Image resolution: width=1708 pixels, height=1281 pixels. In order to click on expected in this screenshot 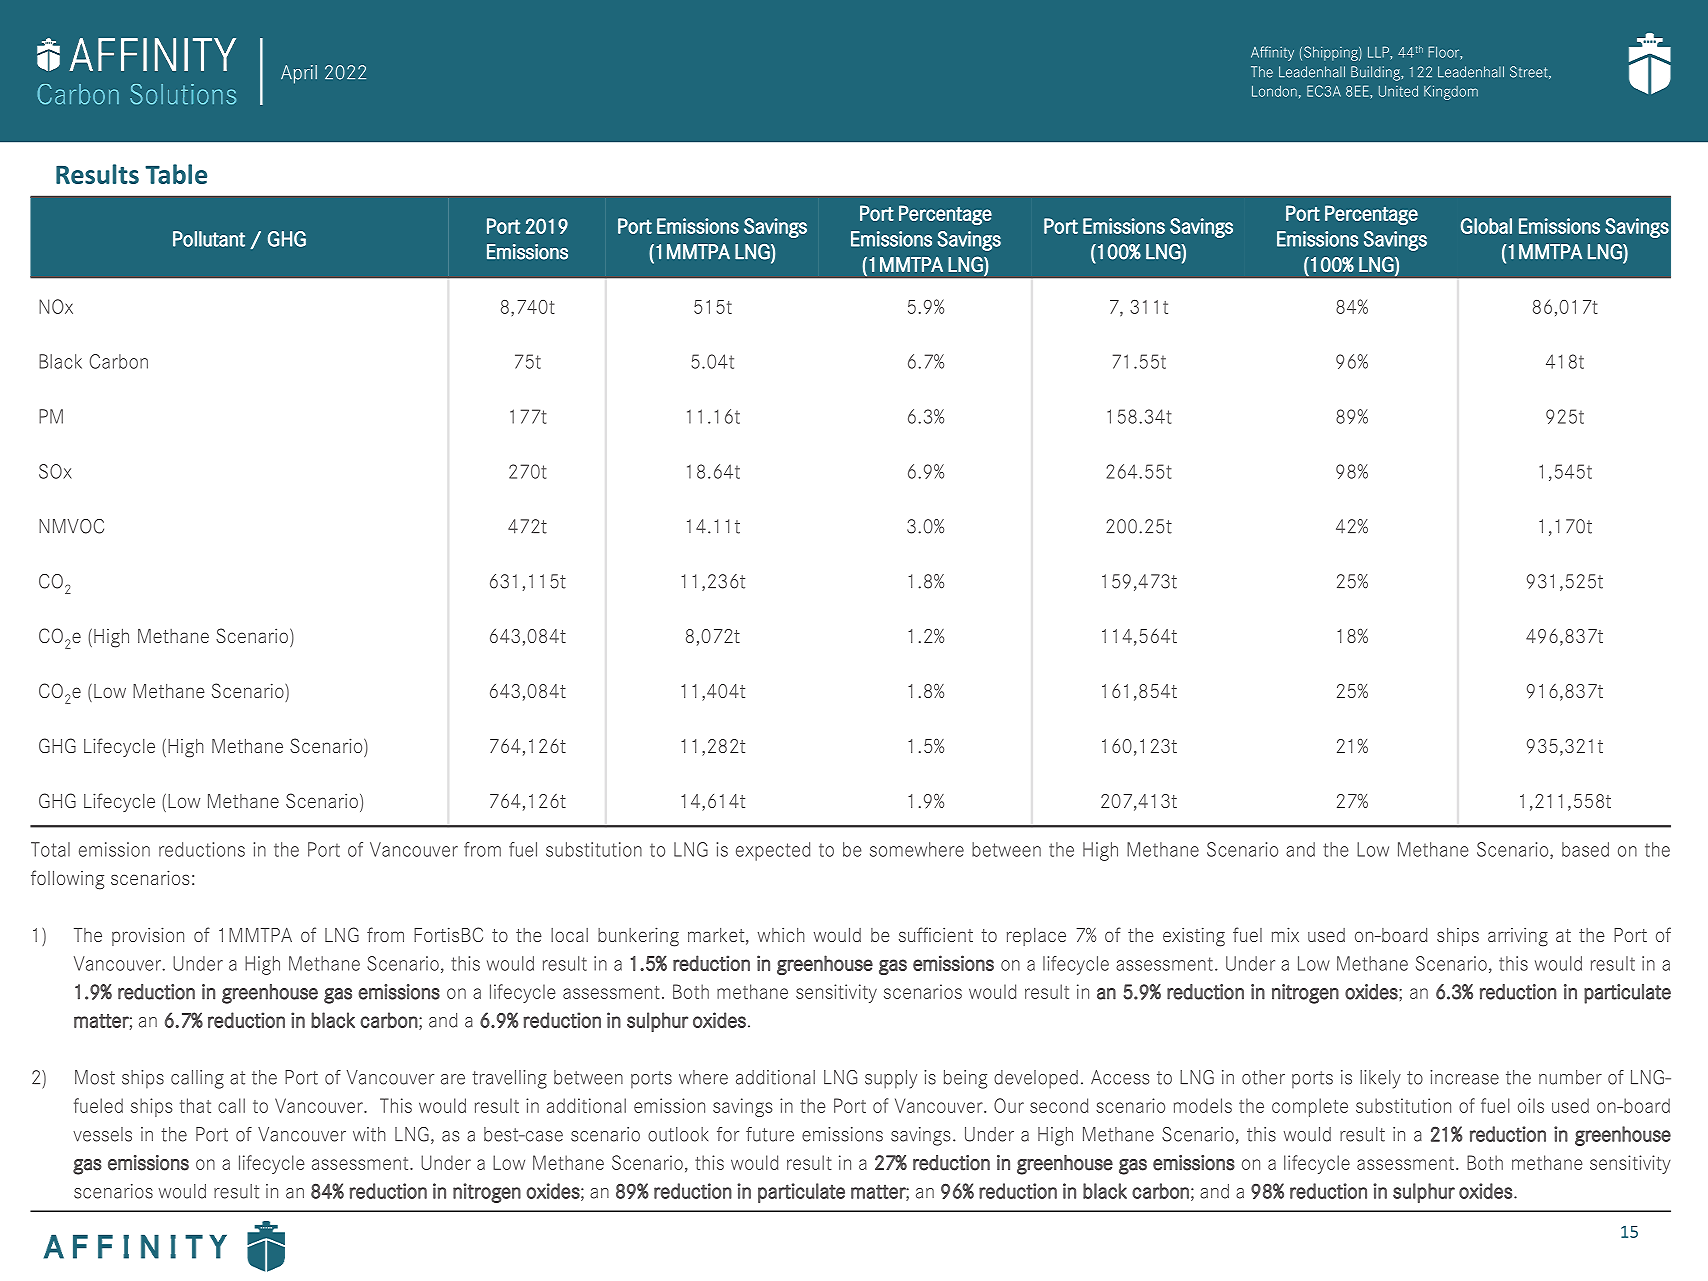, I will do `click(773, 851)`.
